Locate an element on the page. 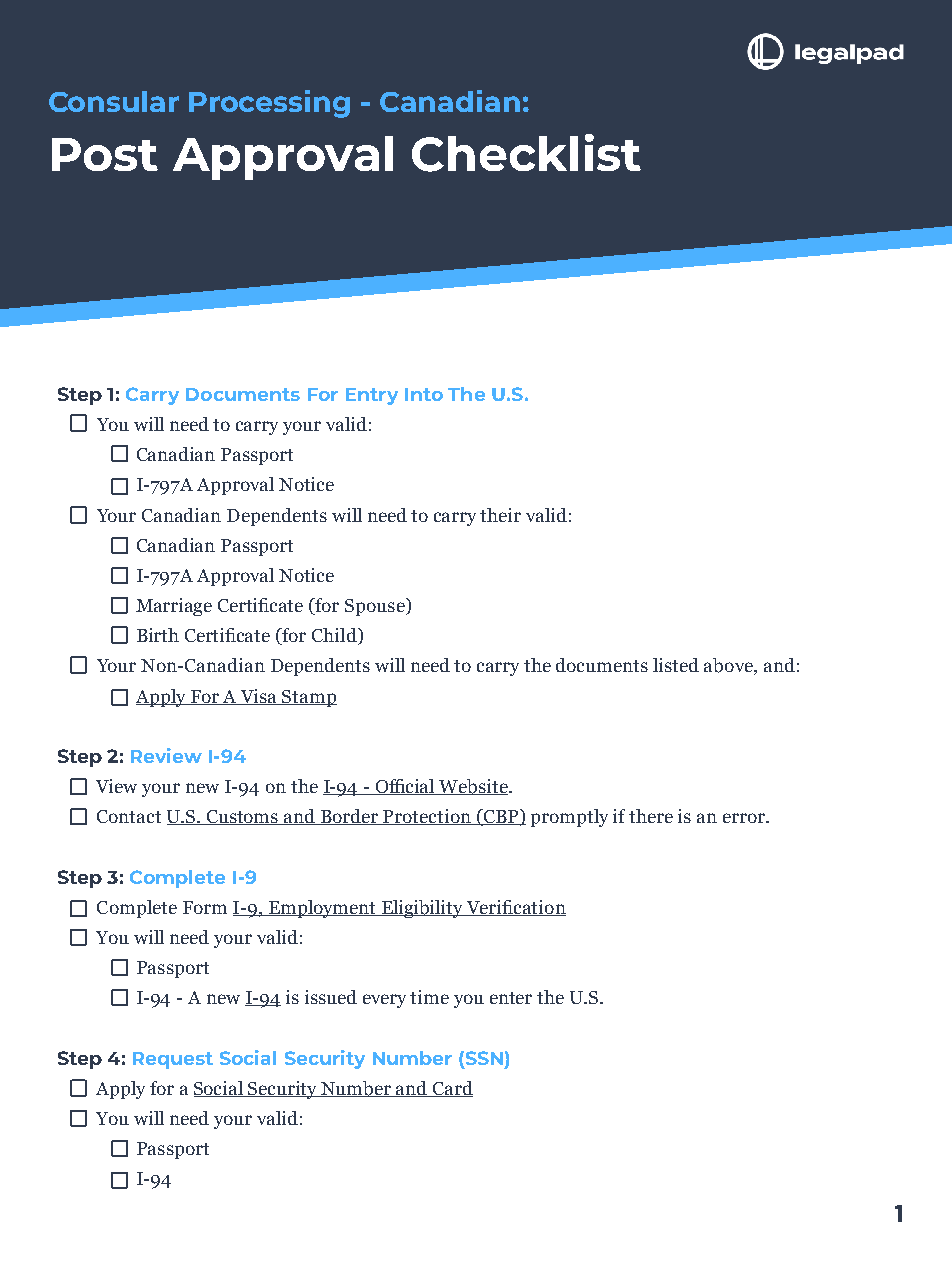  Protection is located at coordinates (427, 817).
